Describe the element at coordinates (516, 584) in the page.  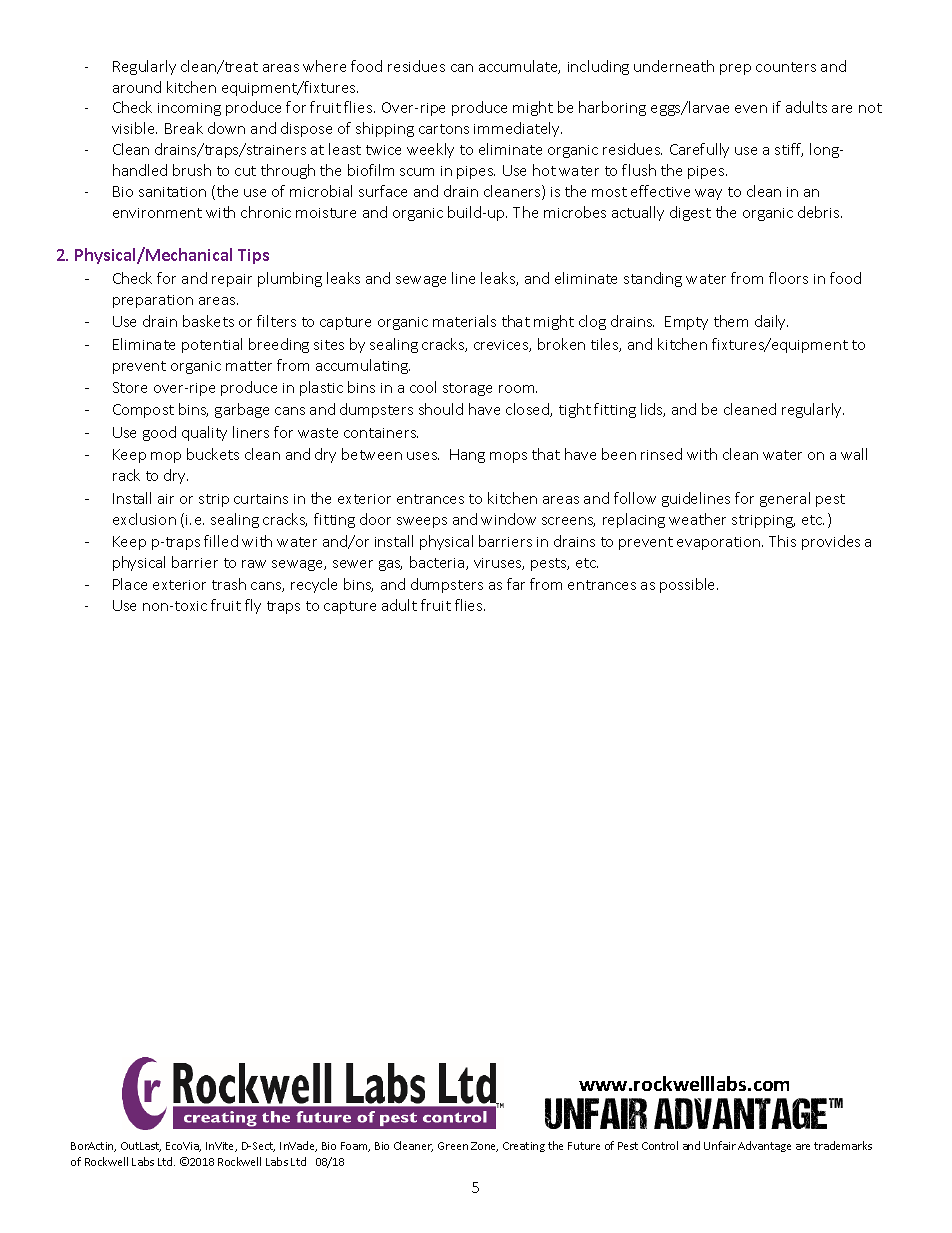
I see `far` at that location.
